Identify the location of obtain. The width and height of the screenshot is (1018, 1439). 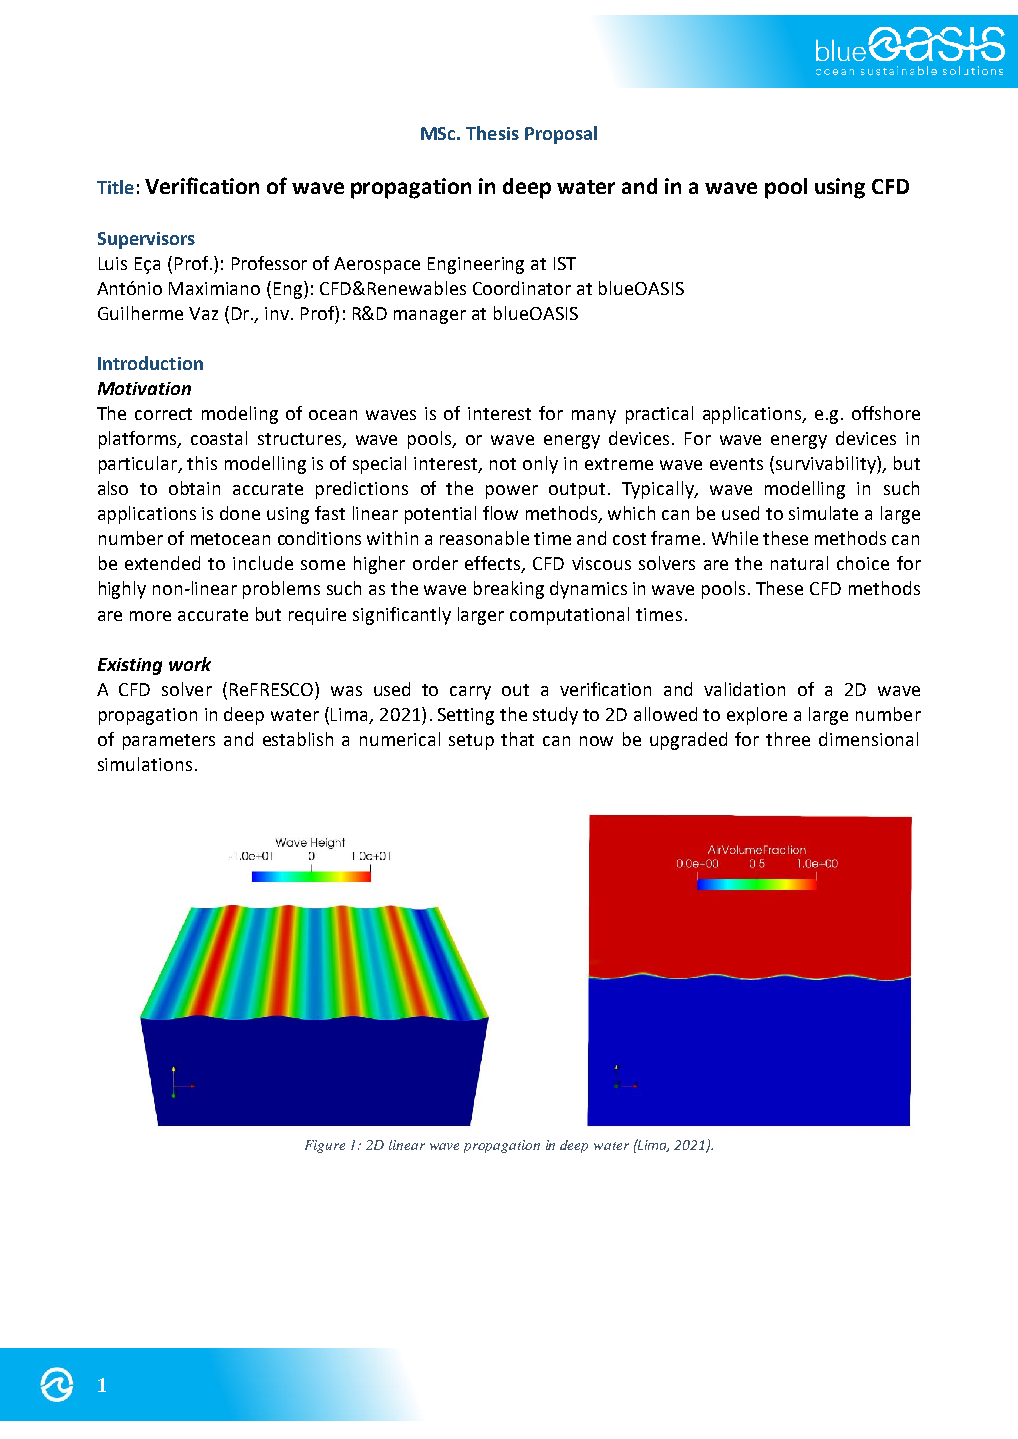
(194, 488).
